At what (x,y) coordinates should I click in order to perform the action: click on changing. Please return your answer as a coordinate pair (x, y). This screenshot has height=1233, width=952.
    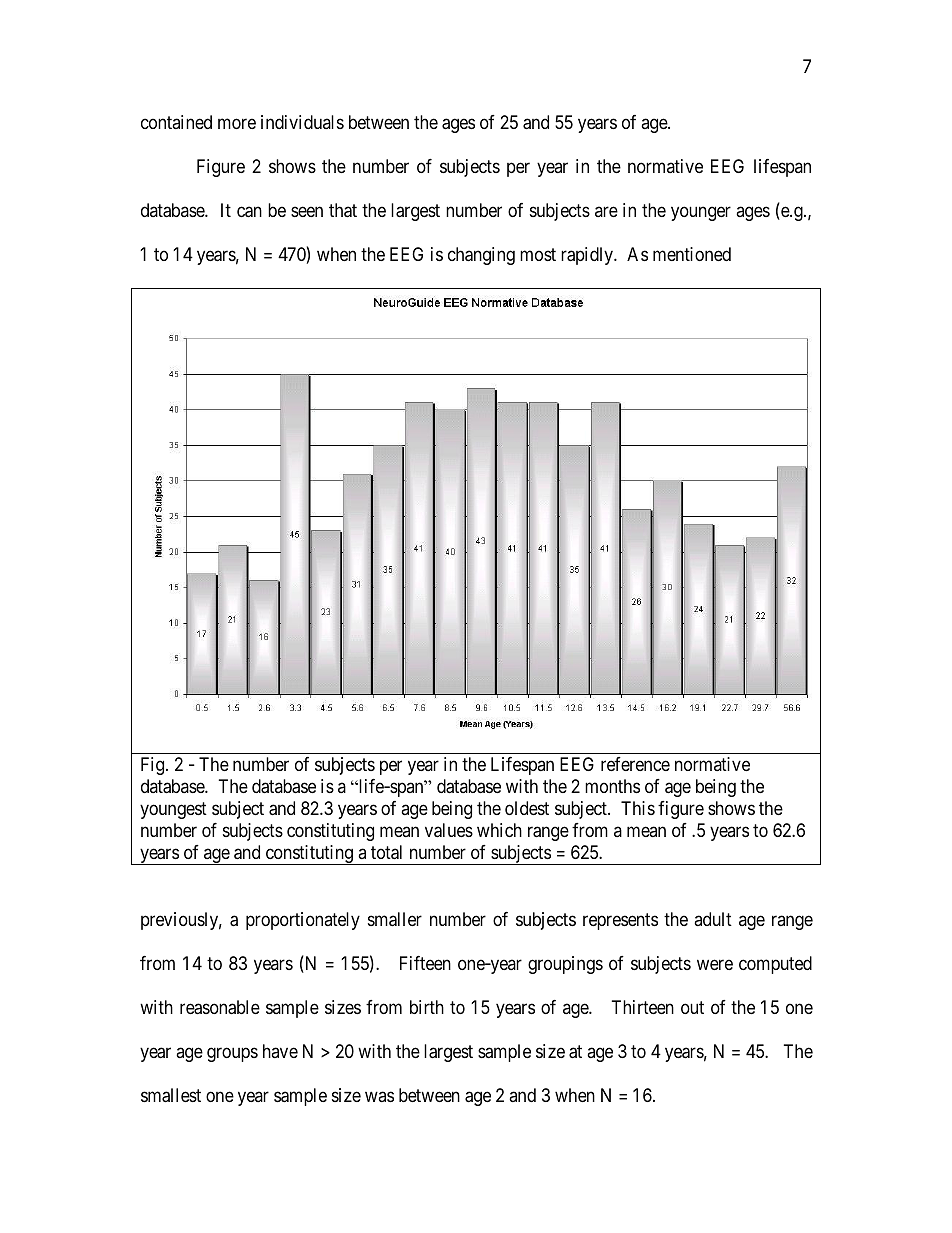
    Looking at the image, I should click on (481, 256).
